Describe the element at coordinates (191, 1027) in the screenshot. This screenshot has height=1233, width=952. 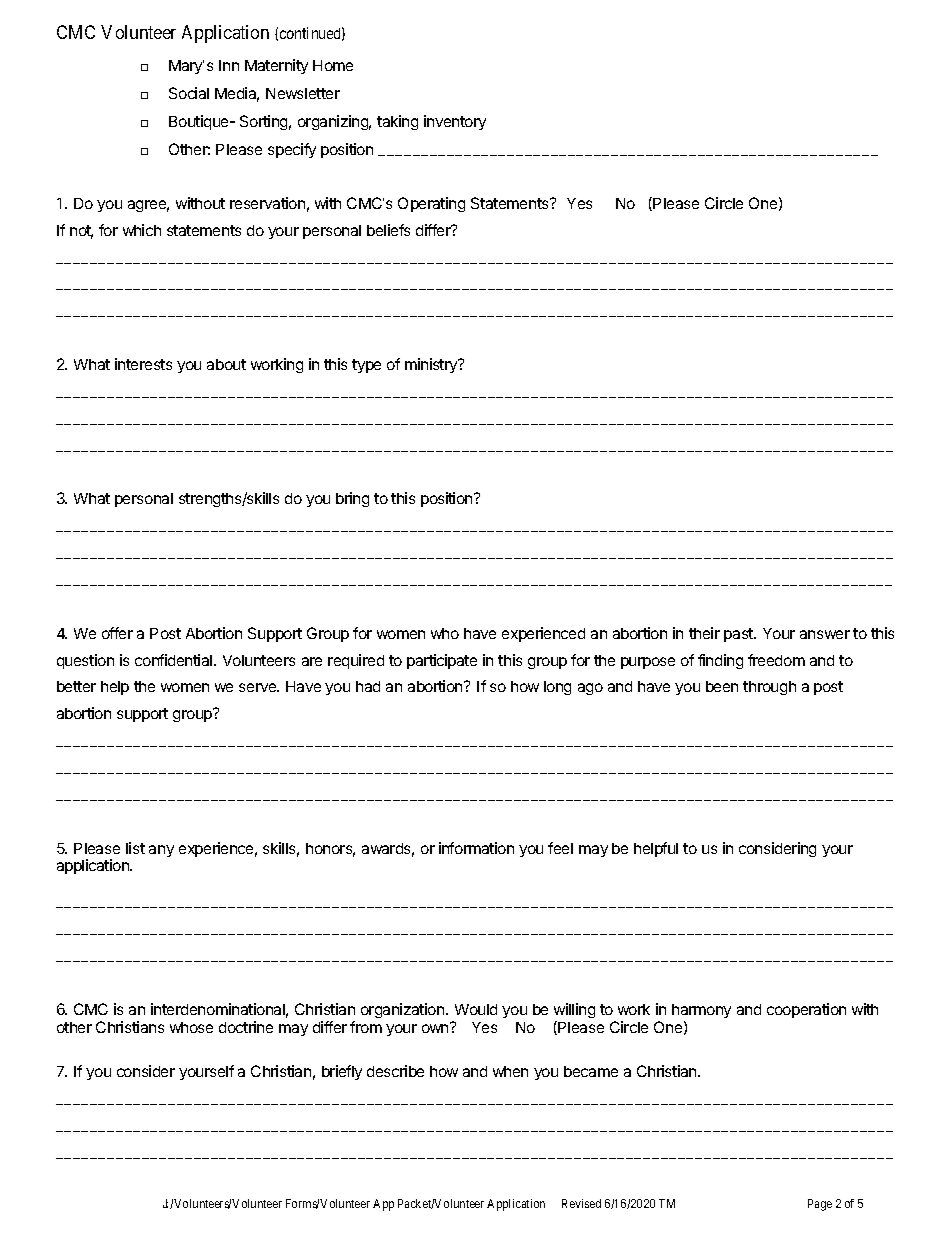
I see `whose` at that location.
